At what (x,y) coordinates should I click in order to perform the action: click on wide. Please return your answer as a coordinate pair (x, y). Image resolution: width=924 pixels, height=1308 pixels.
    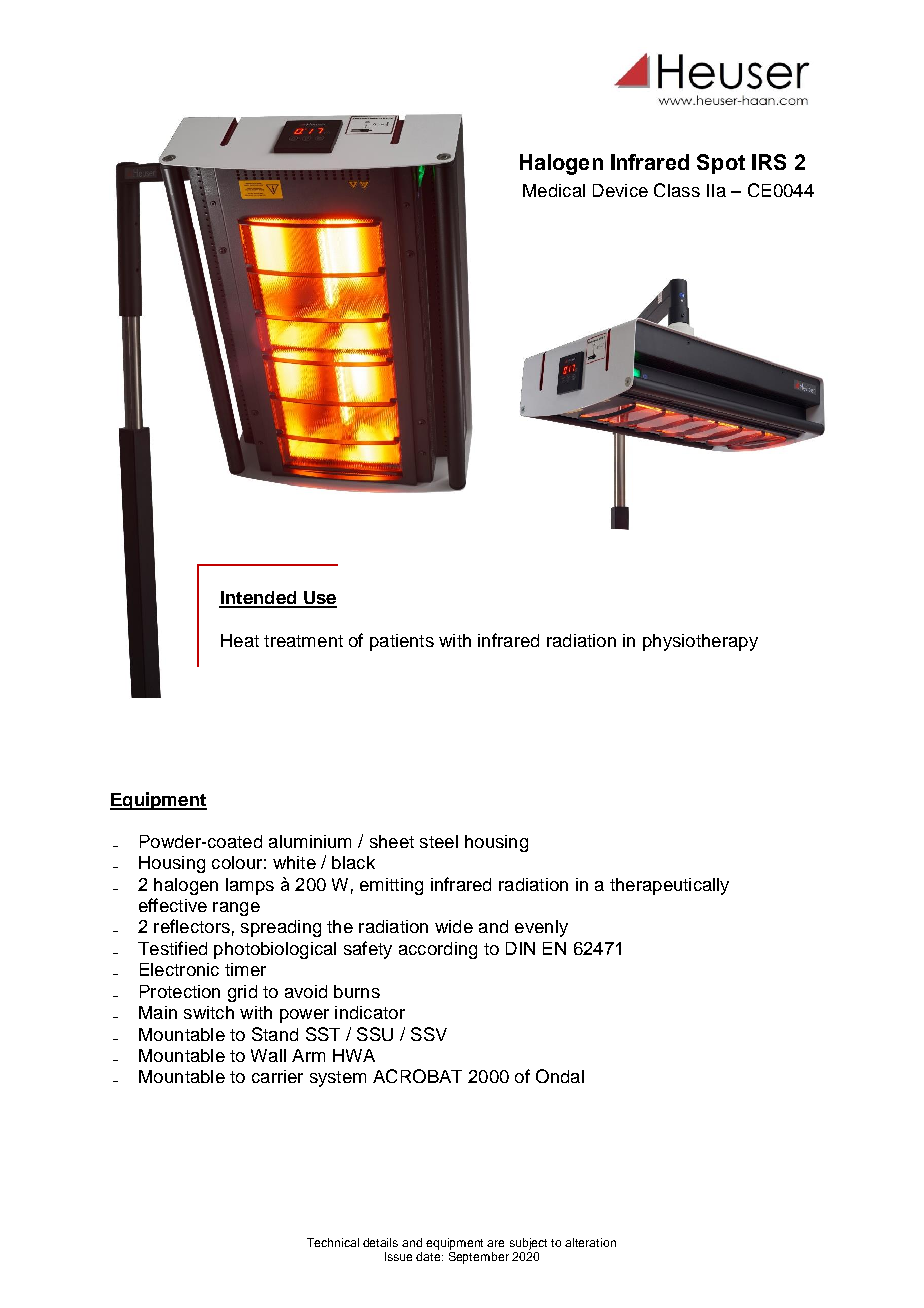
    Looking at the image, I should click on (454, 926).
